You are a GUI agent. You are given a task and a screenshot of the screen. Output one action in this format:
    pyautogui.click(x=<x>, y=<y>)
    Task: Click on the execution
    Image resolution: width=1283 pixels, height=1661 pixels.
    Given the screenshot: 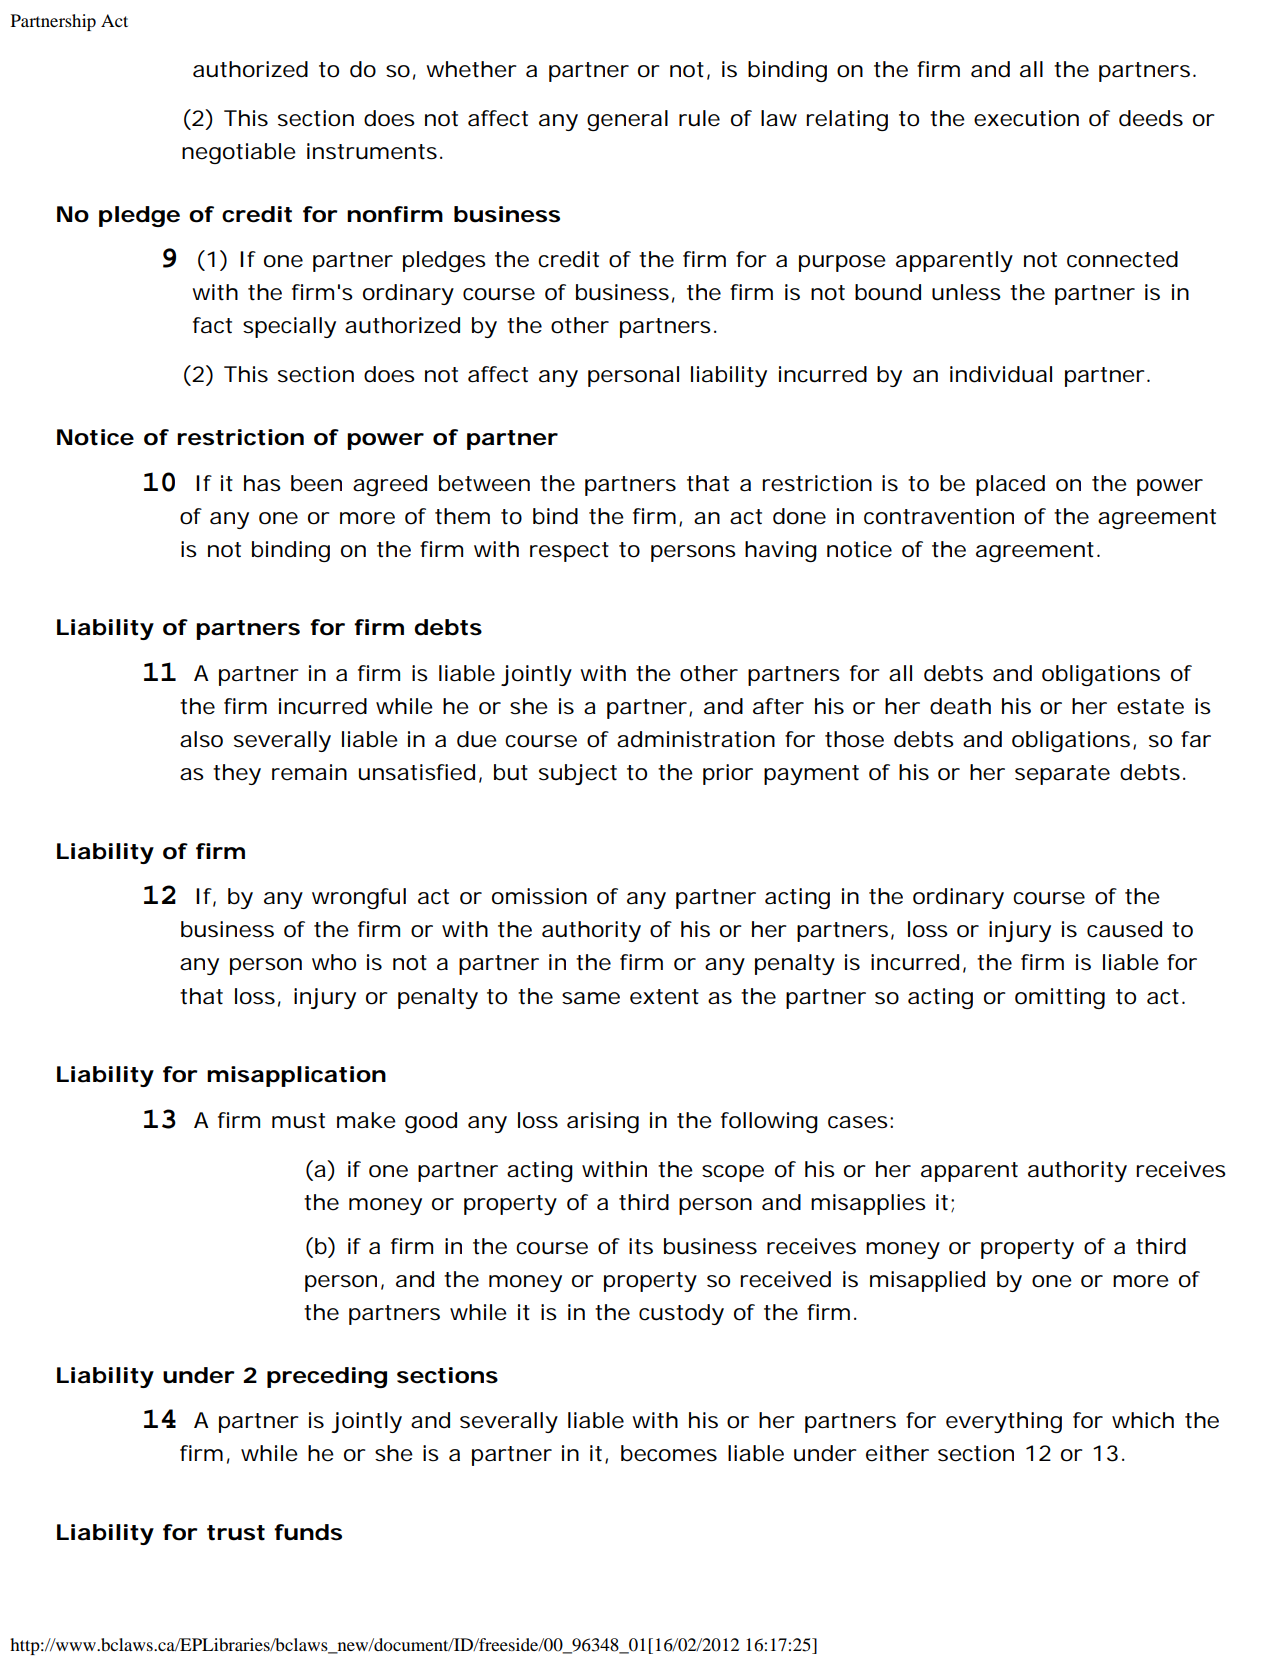 What is the action you would take?
    pyautogui.click(x=1026, y=118)
